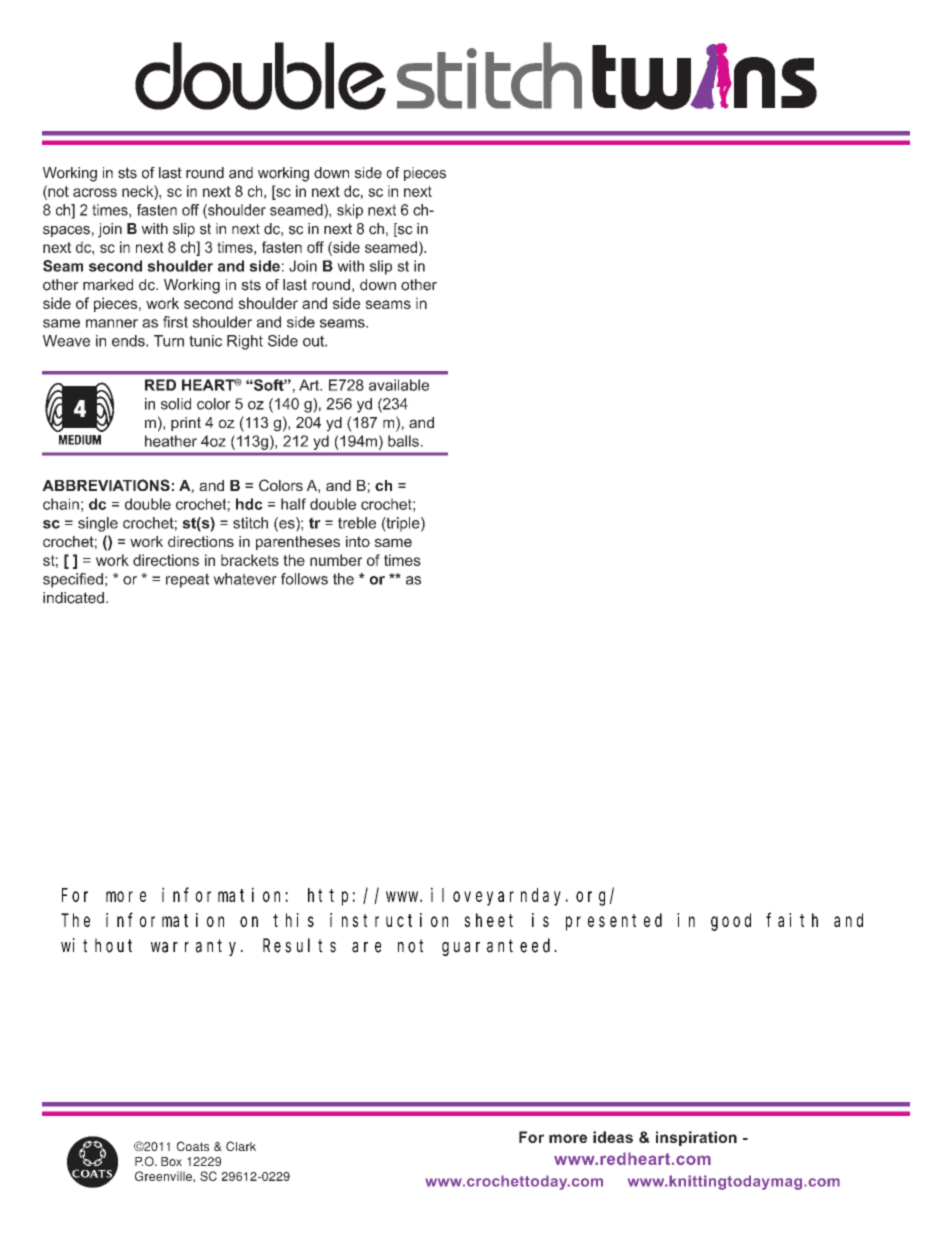 This page has width=952, height=1233. Describe the element at coordinates (171, 1161) in the page. I see `Box` at that location.
